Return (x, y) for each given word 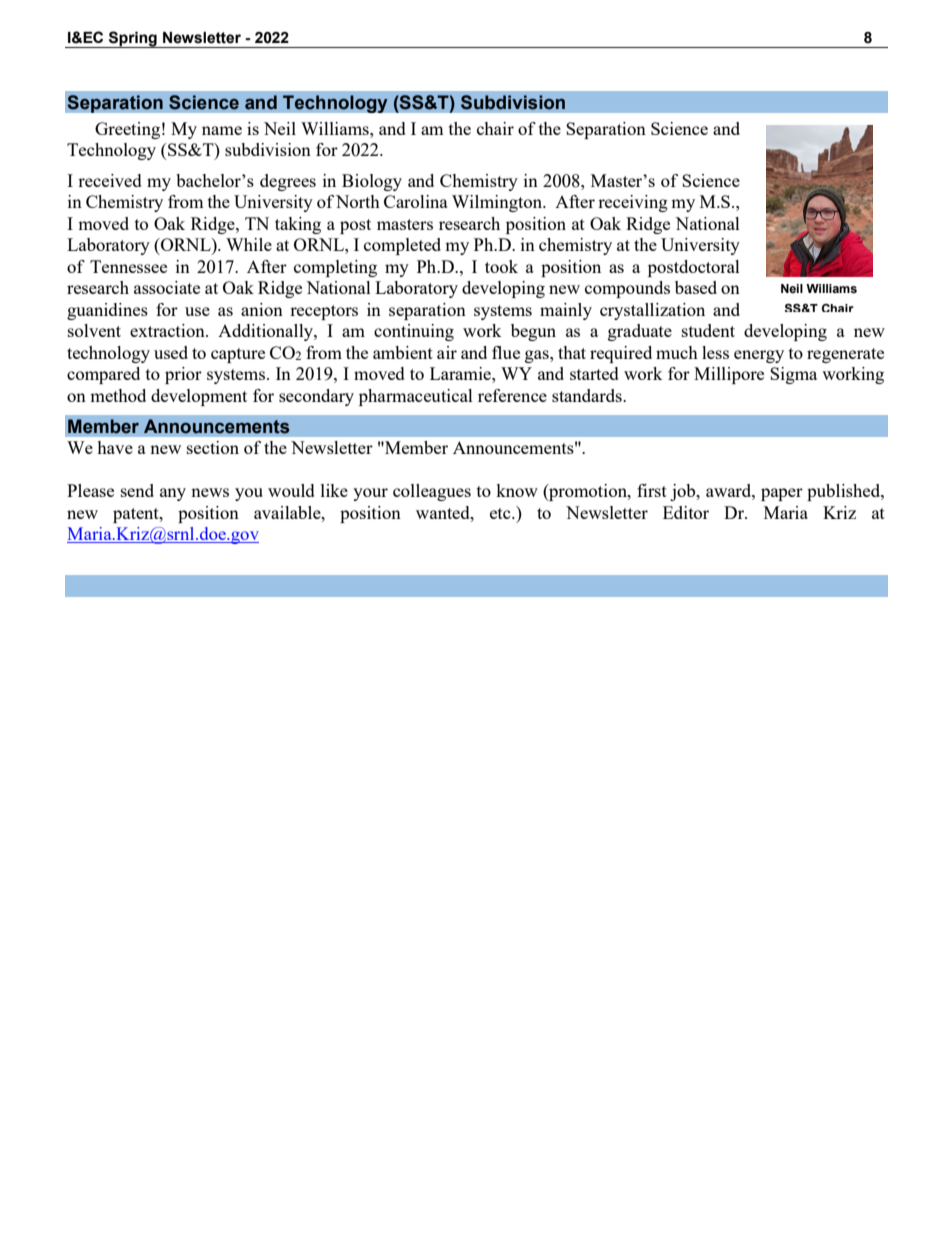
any (173, 494)
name (222, 130)
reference (512, 395)
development (199, 397)
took (501, 266)
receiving (633, 203)
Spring (133, 39)
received (110, 180)
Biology (372, 182)
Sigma (793, 375)
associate (167, 287)
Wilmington (498, 203)
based (696, 287)
